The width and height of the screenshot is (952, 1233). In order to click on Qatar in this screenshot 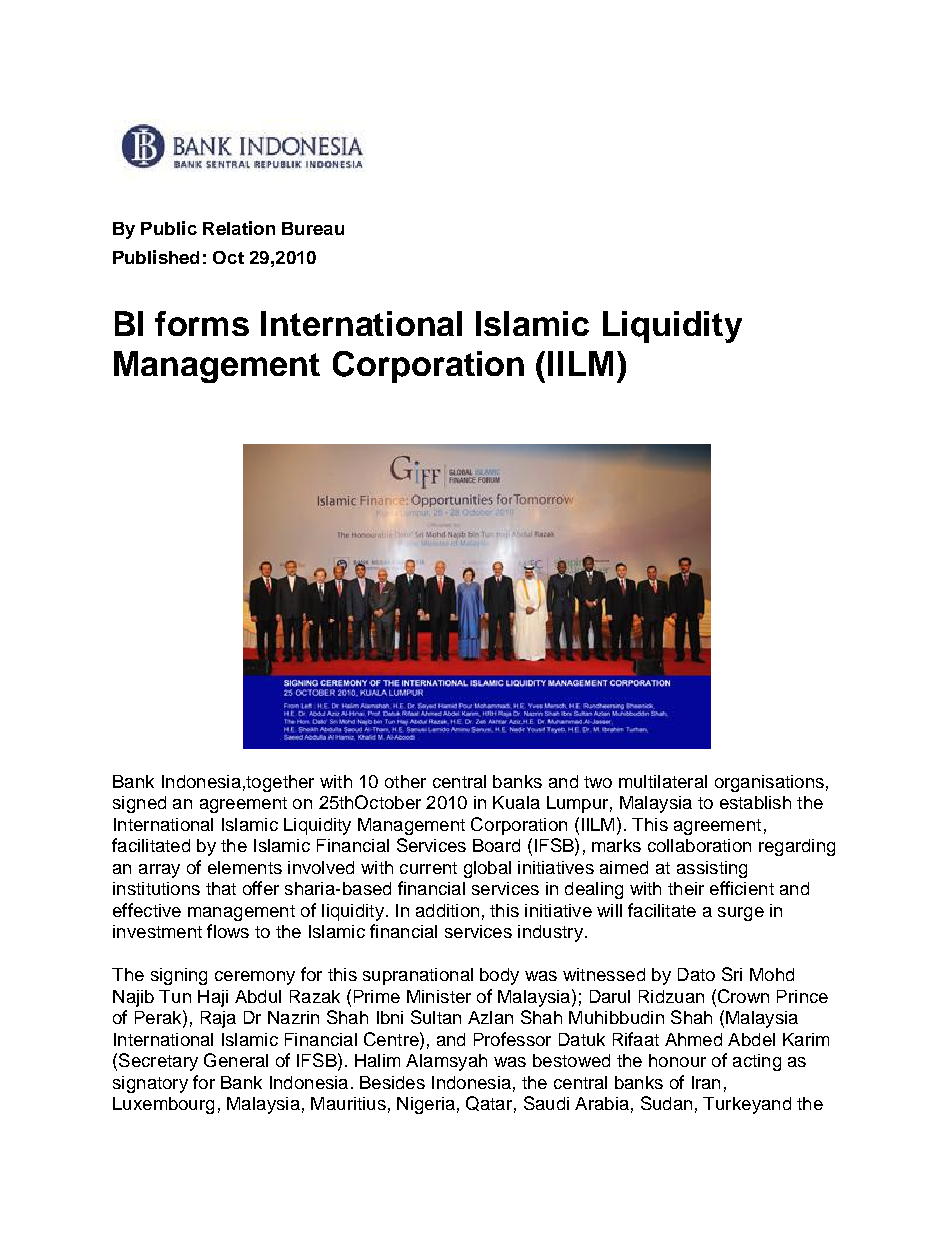, I will do `click(489, 1103)`.
